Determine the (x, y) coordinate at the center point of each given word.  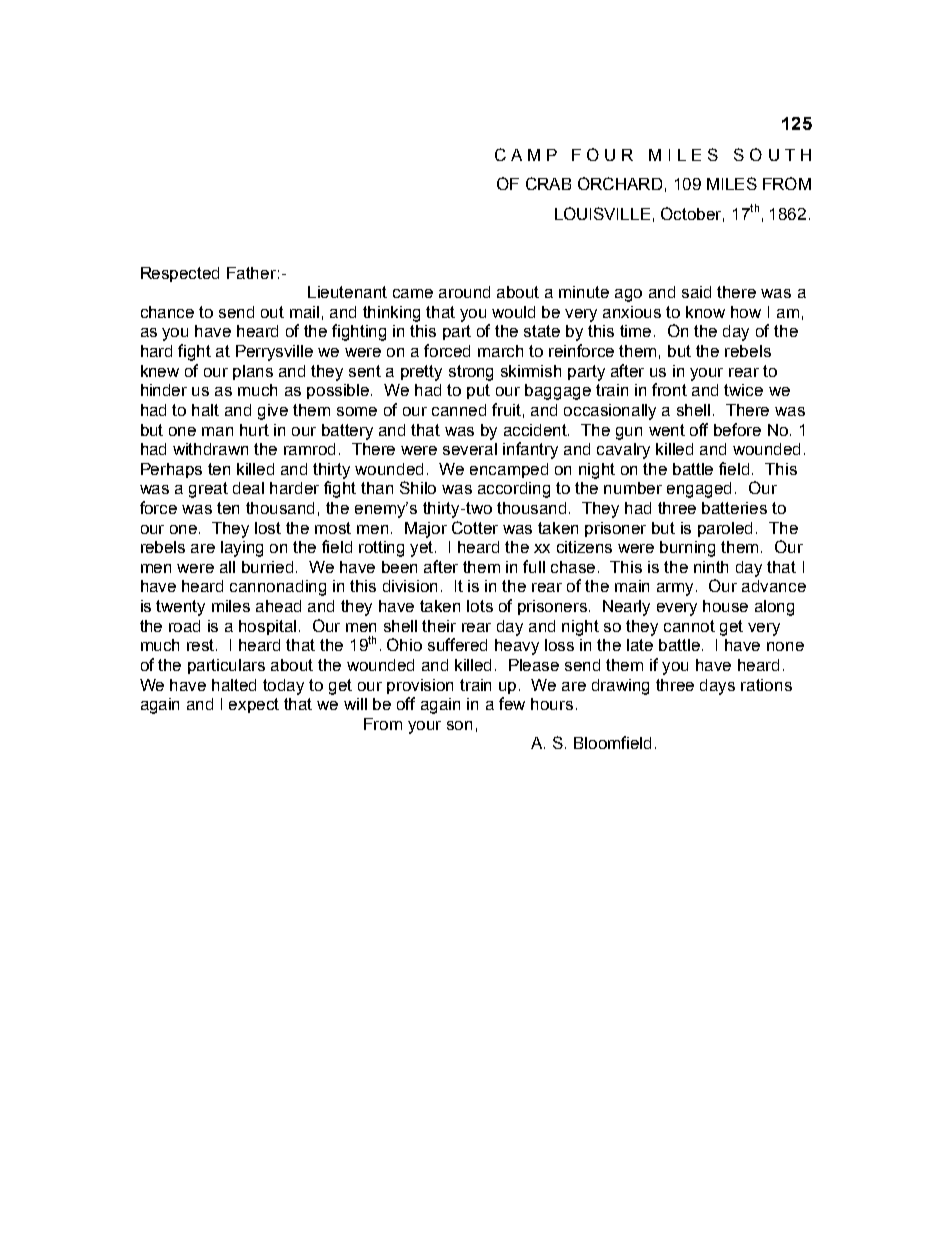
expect (254, 705)
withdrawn (210, 449)
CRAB (548, 183)
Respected (180, 274)
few (512, 703)
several (470, 449)
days (717, 687)
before (737, 429)
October (692, 214)
